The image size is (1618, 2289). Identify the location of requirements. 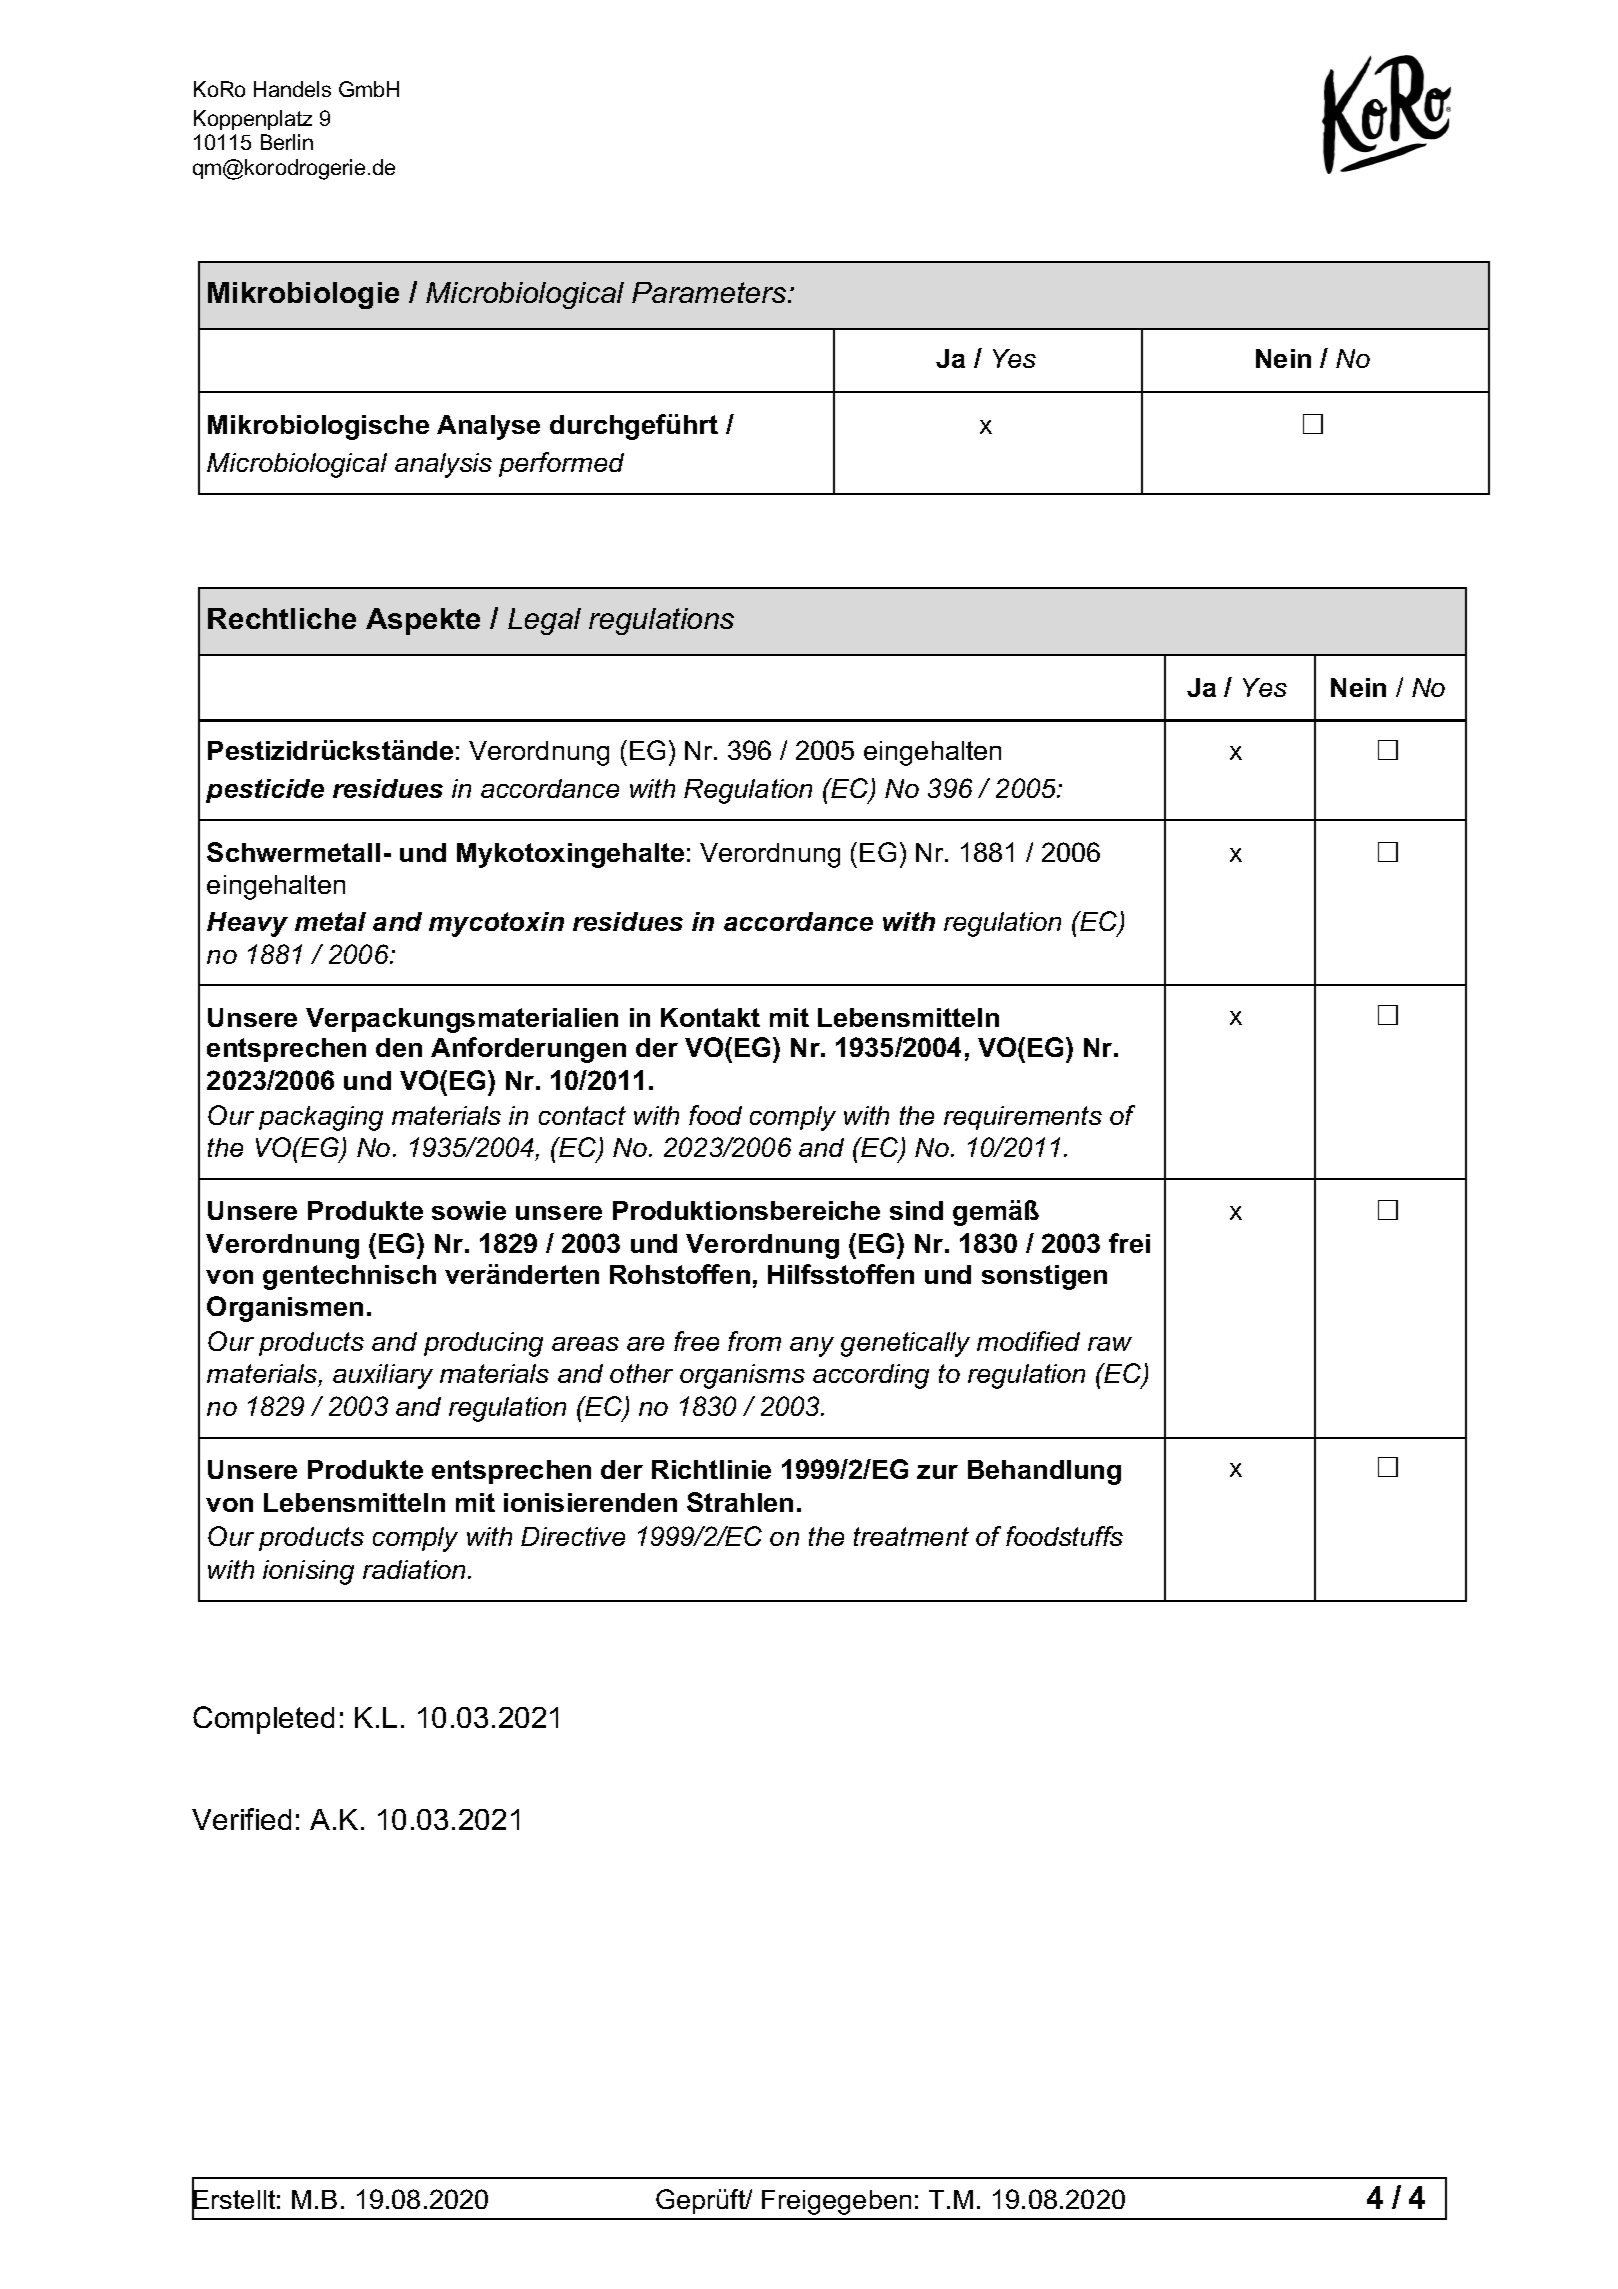
(1023, 1118).
